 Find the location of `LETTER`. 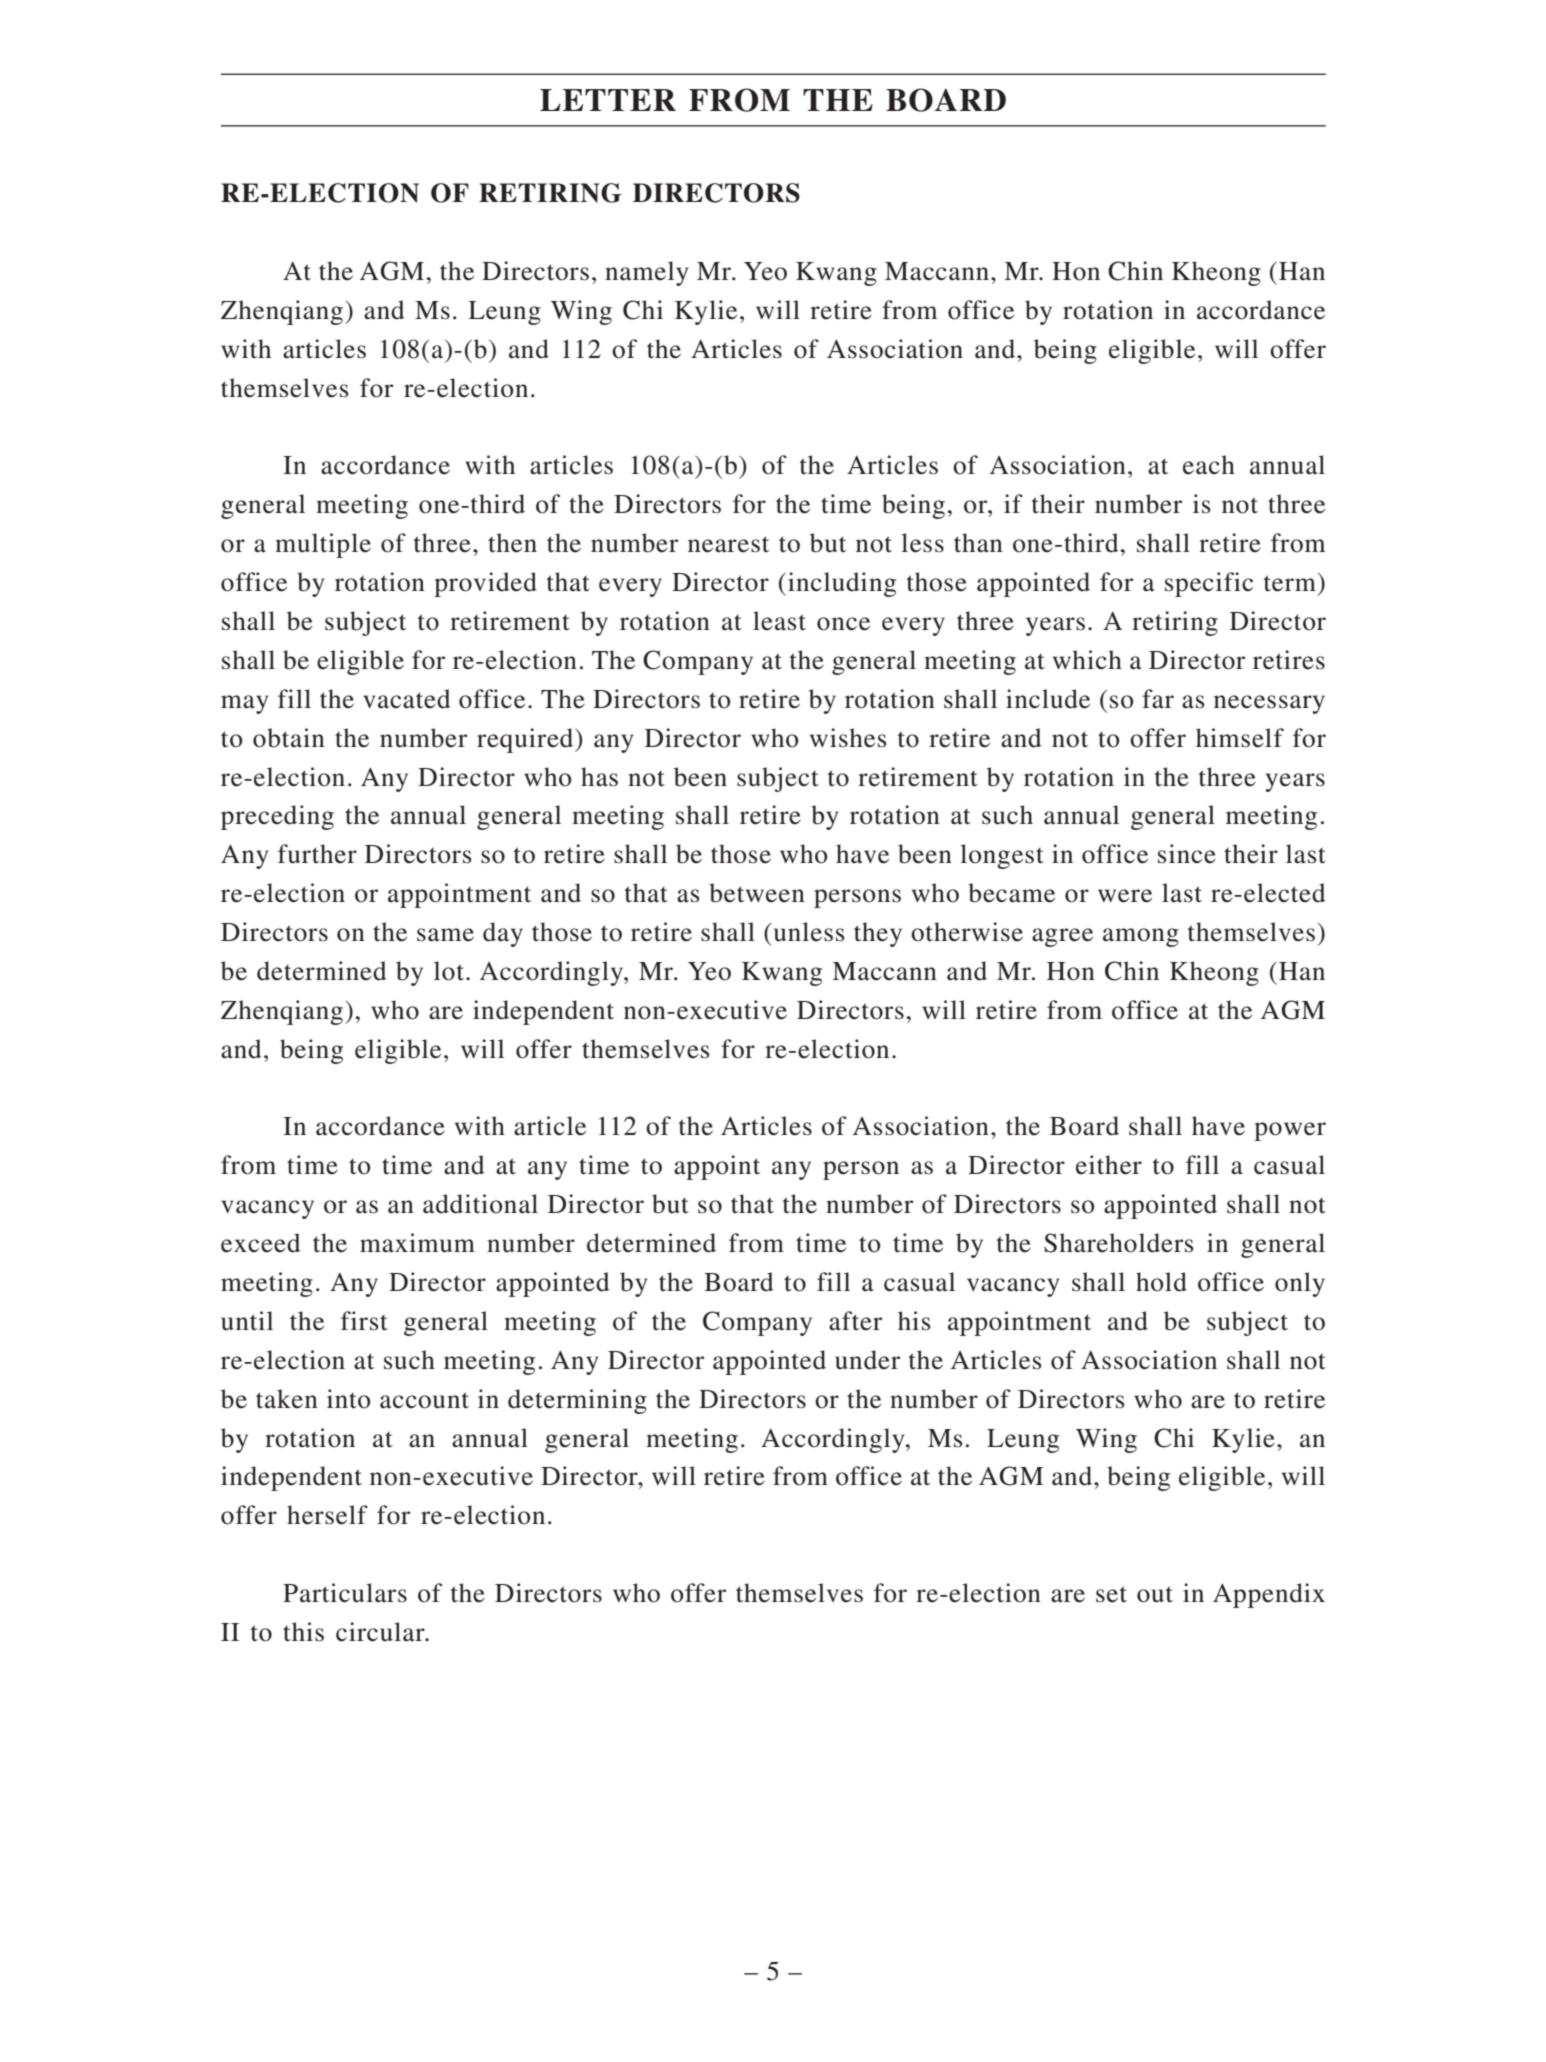

LETTER is located at coordinates (608, 100).
